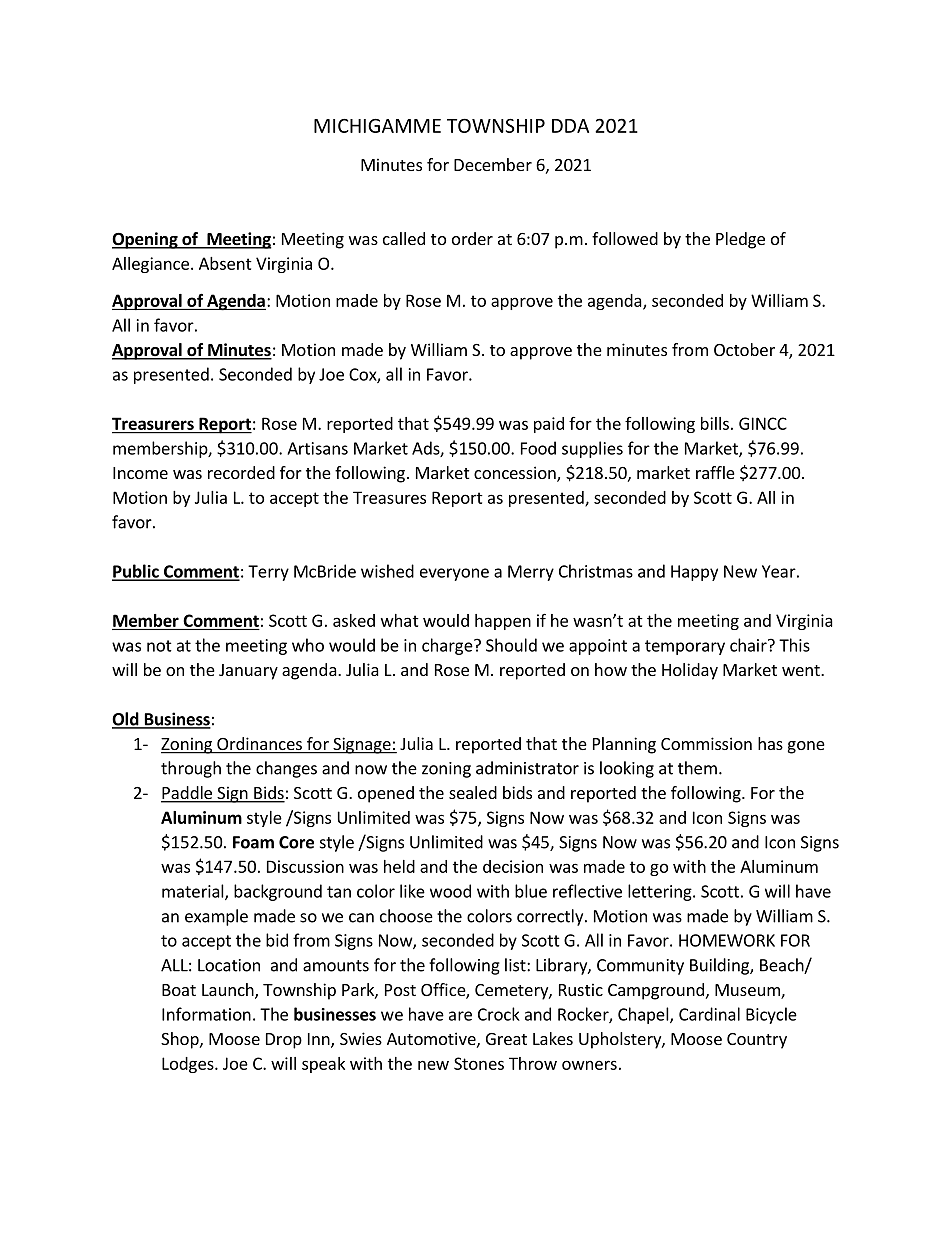  What do you see at coordinates (740, 240) in the screenshot?
I see `Pledge` at bounding box center [740, 240].
